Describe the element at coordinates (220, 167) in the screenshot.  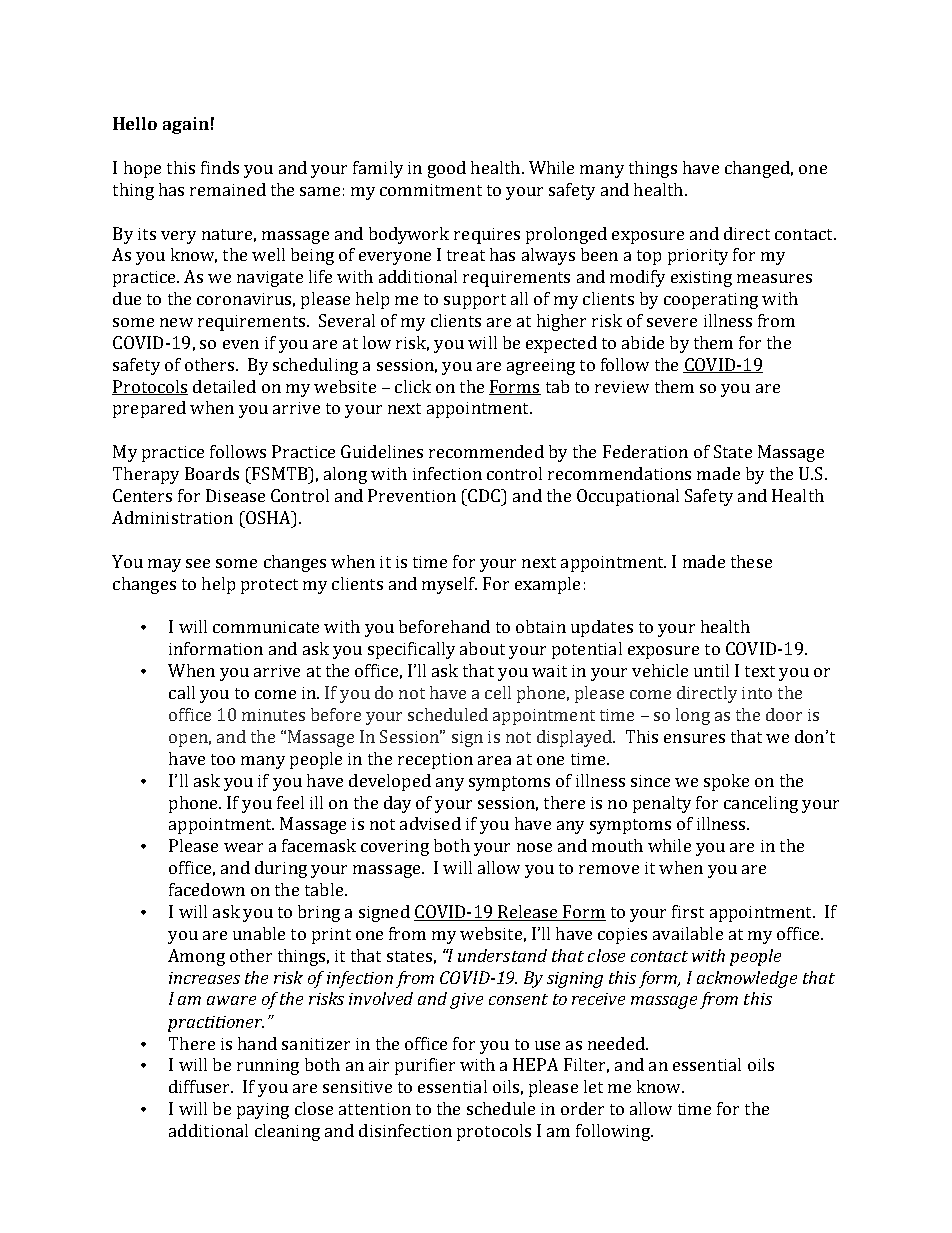
I see `finds` at that location.
